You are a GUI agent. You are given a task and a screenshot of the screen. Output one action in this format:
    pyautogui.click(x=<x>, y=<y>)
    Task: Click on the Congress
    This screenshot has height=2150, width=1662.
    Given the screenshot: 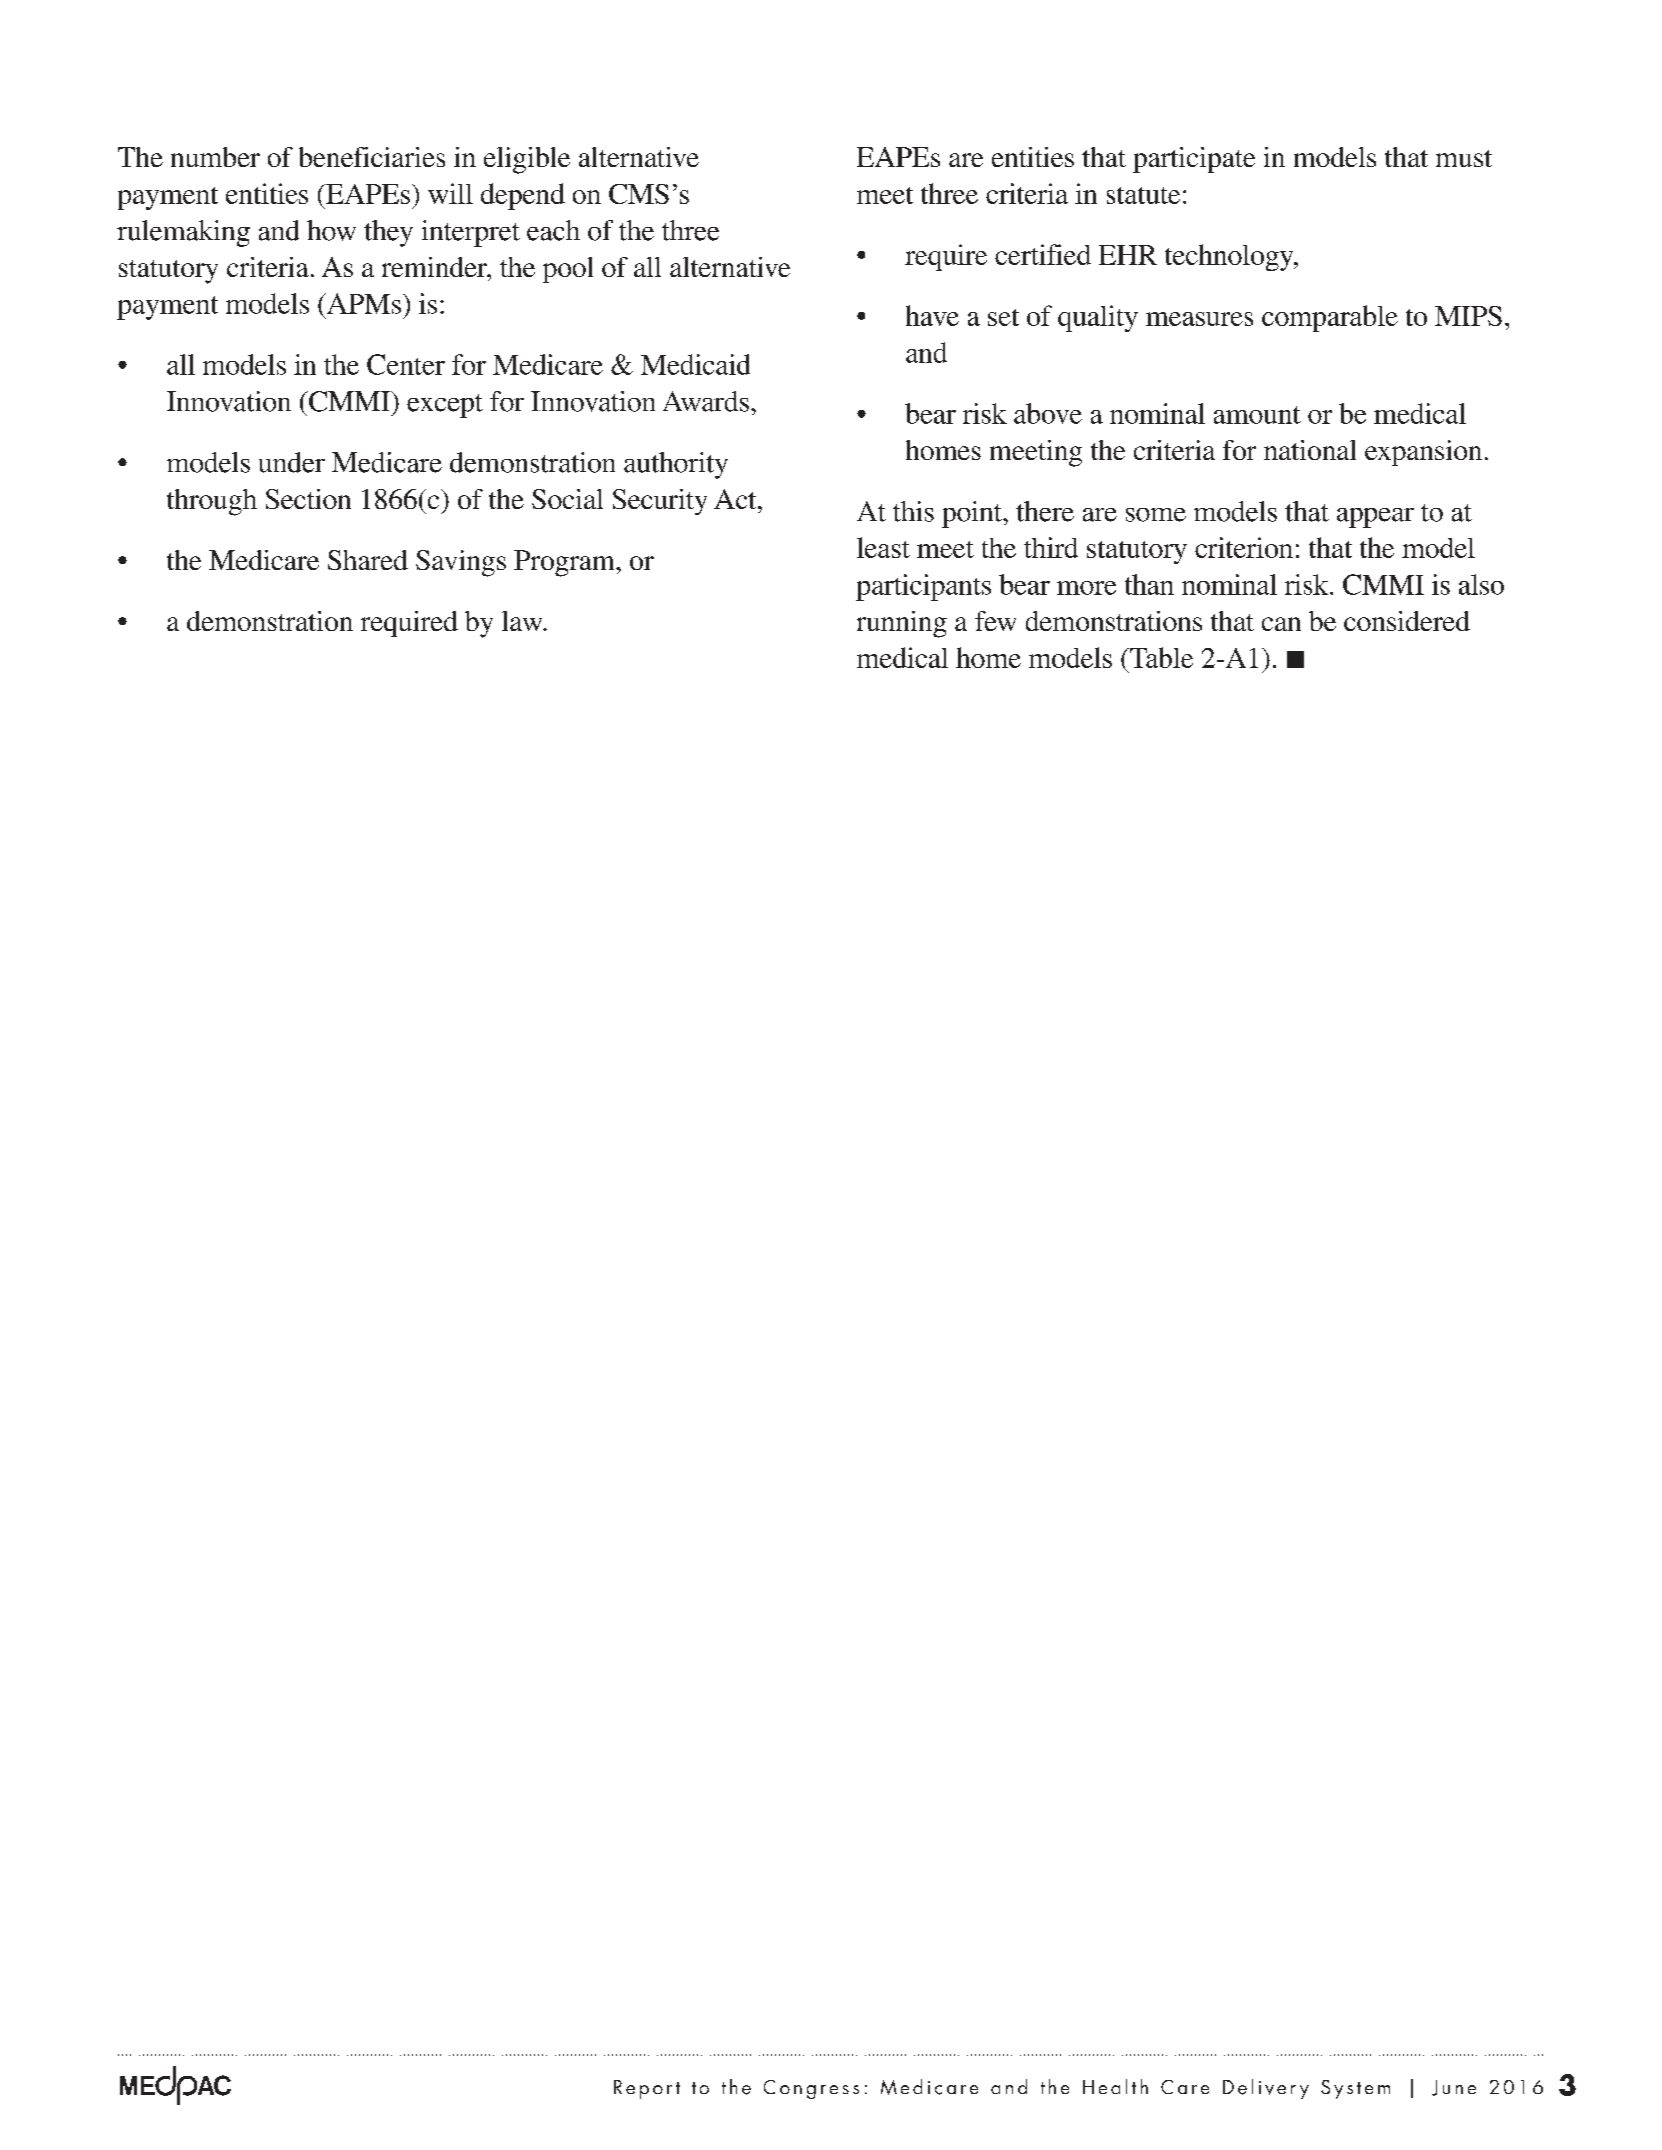 What is the action you would take?
    pyautogui.click(x=811, y=2089)
